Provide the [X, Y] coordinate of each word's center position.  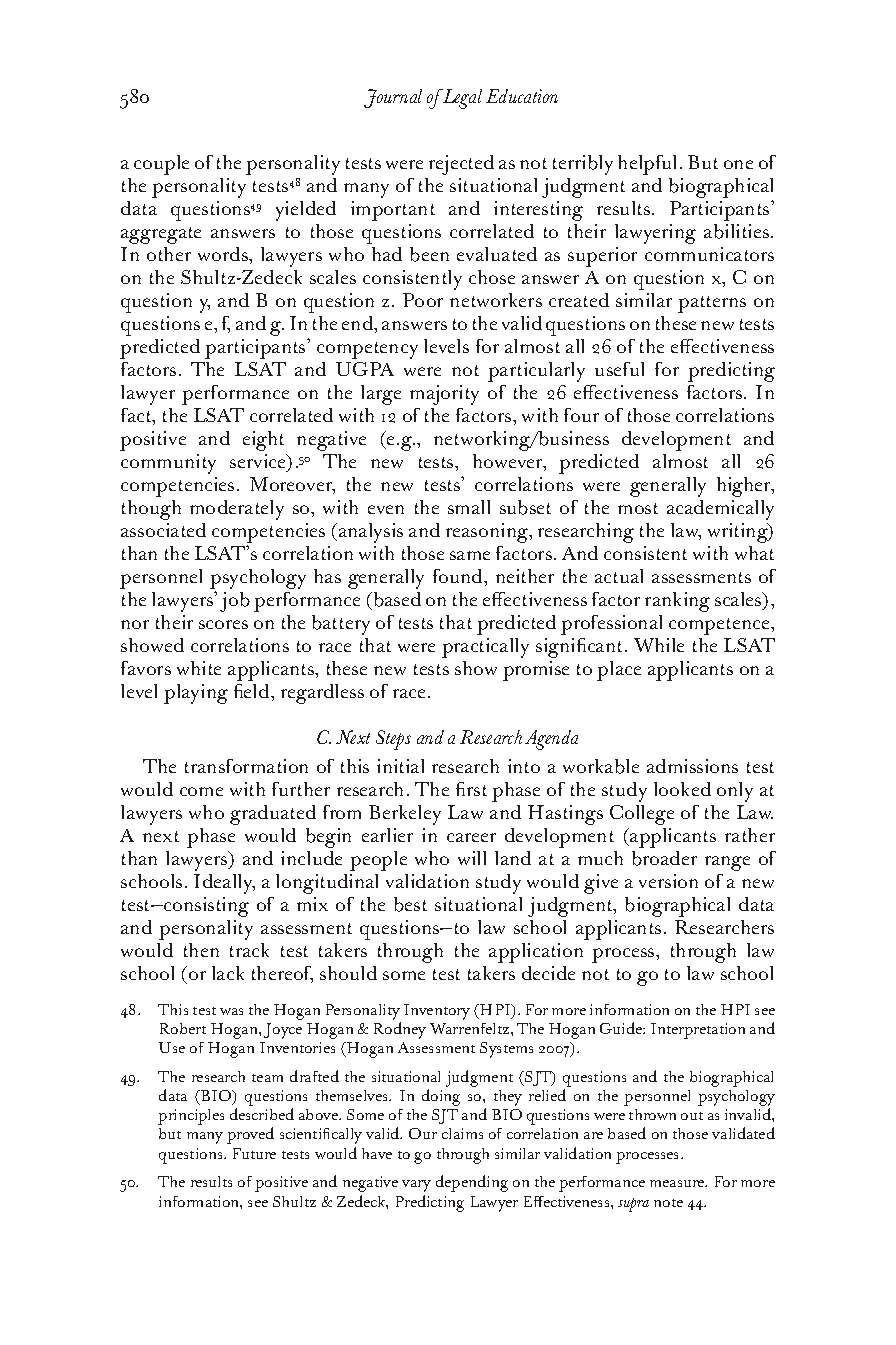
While [659, 645]
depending [472, 1183]
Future [254, 1153]
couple [161, 165]
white [199, 668]
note [668, 1203]
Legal [461, 99]
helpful [647, 165]
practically [485, 648]
